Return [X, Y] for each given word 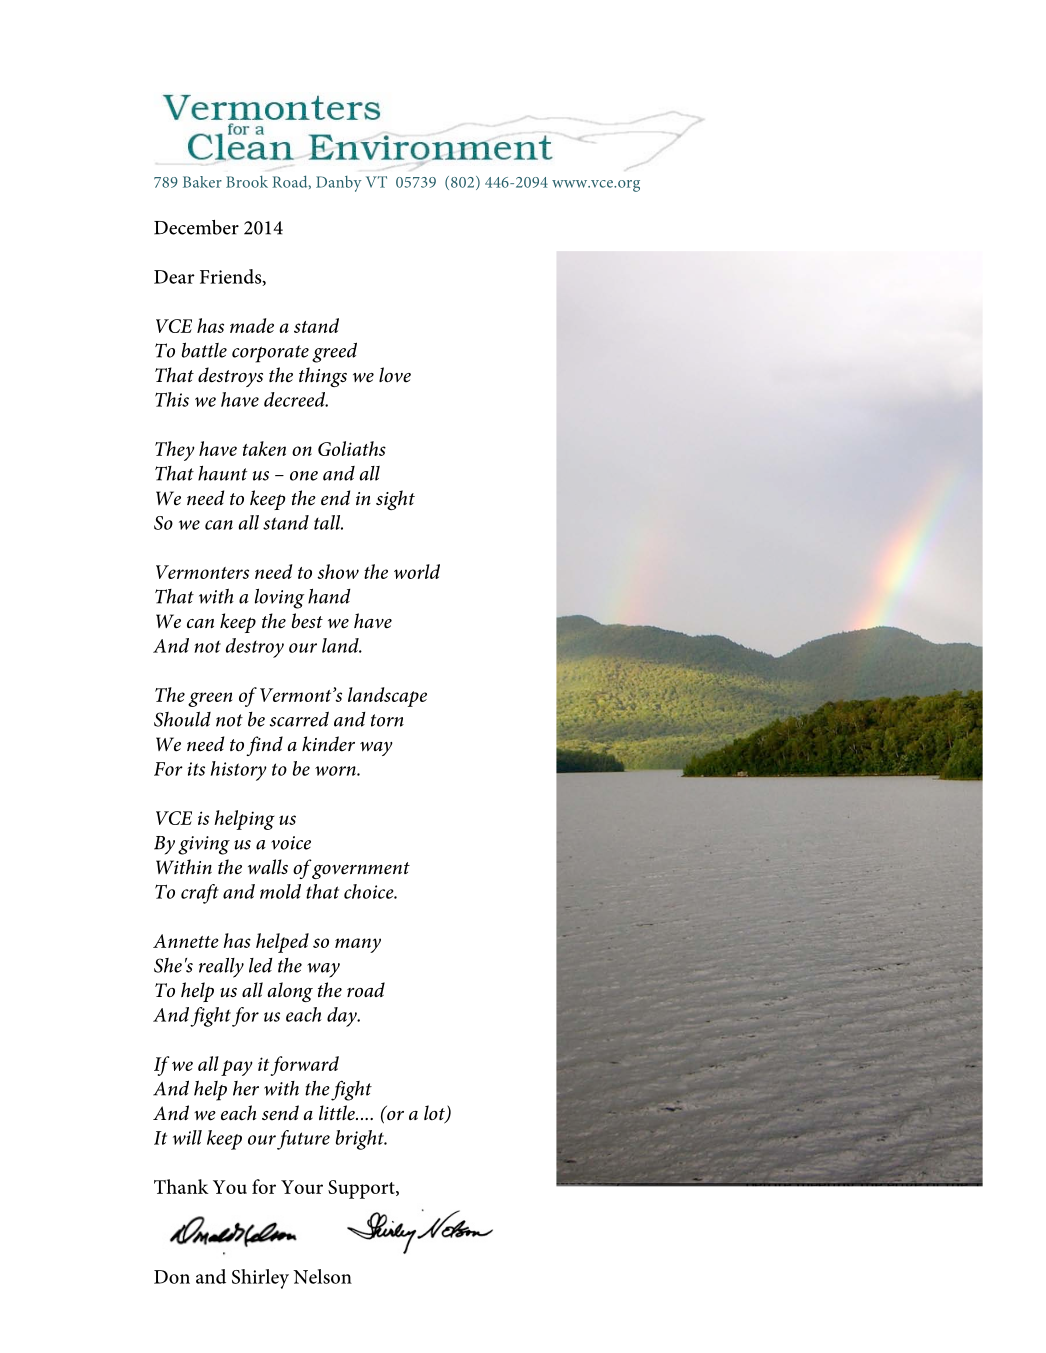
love [395, 375]
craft [200, 894]
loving [279, 599]
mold [280, 891]
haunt [222, 473]
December [196, 227]
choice [370, 891]
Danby [339, 184]
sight [395, 500]
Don [172, 1277]
